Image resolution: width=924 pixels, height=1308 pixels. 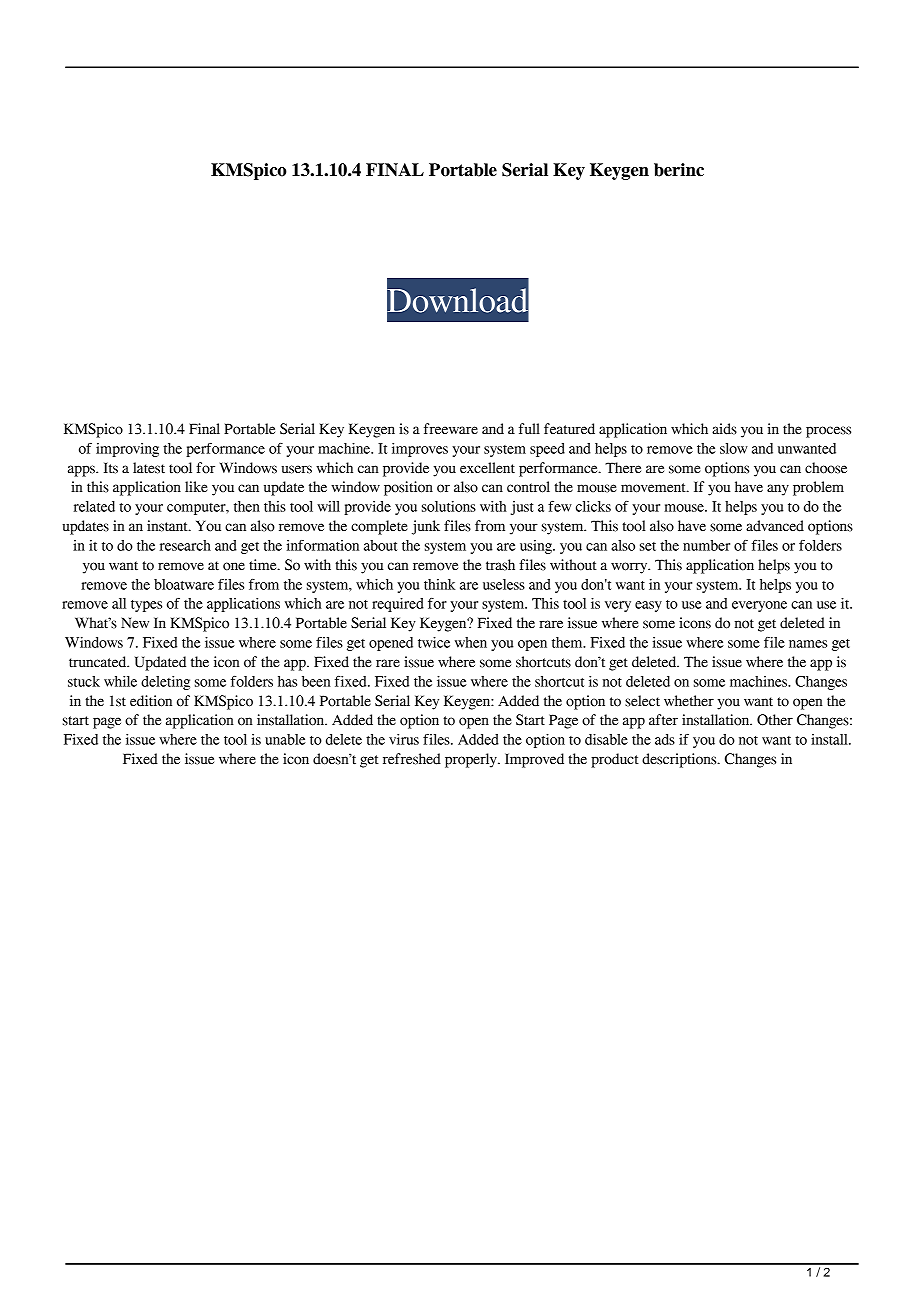 What do you see at coordinates (184, 584) in the screenshot?
I see `bloatware` at bounding box center [184, 584].
